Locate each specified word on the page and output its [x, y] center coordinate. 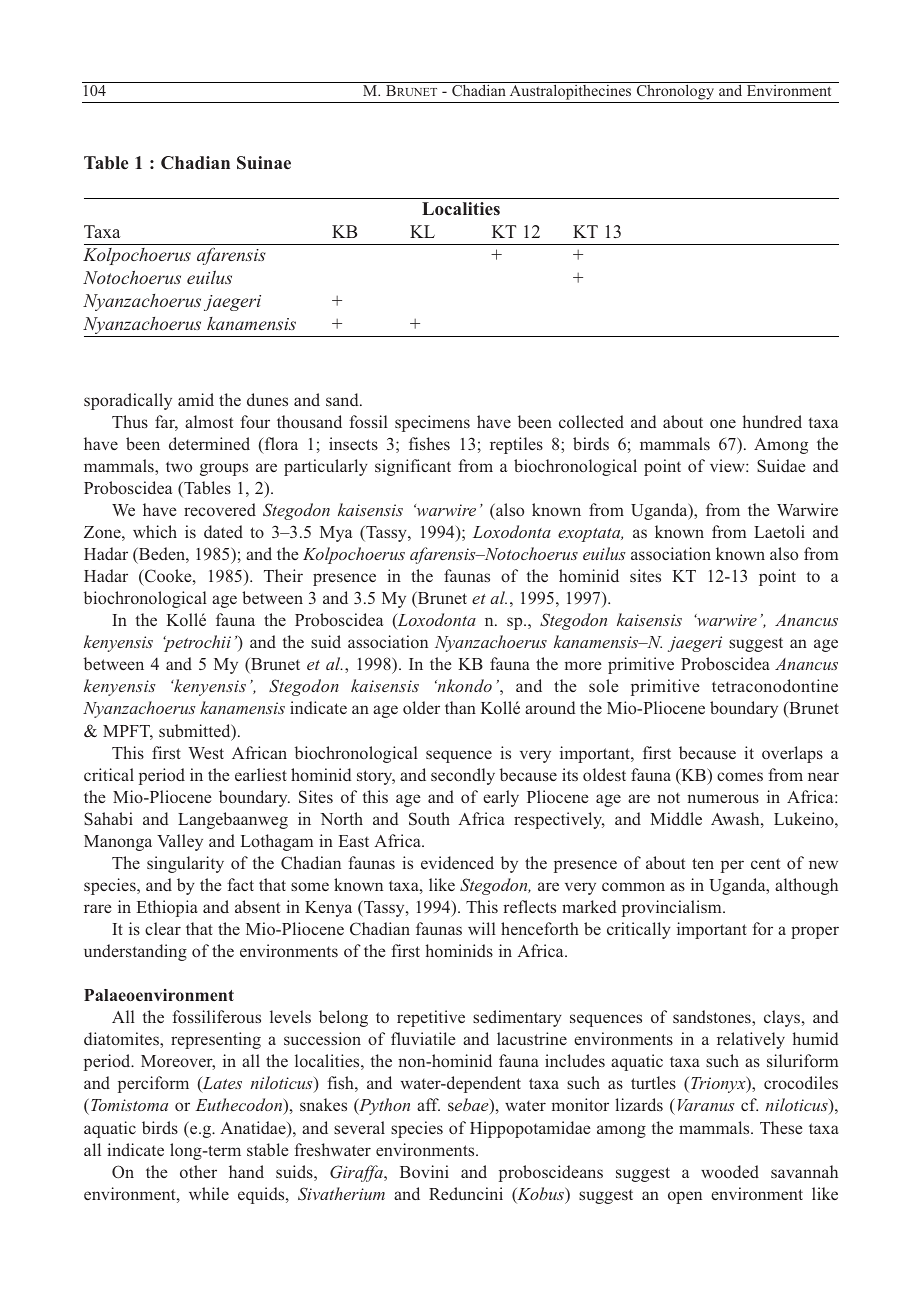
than [460, 707]
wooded [730, 1171]
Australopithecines [570, 91]
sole [604, 685]
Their [283, 575]
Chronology [675, 91]
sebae [469, 1106]
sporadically [128, 401]
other [198, 1171]
